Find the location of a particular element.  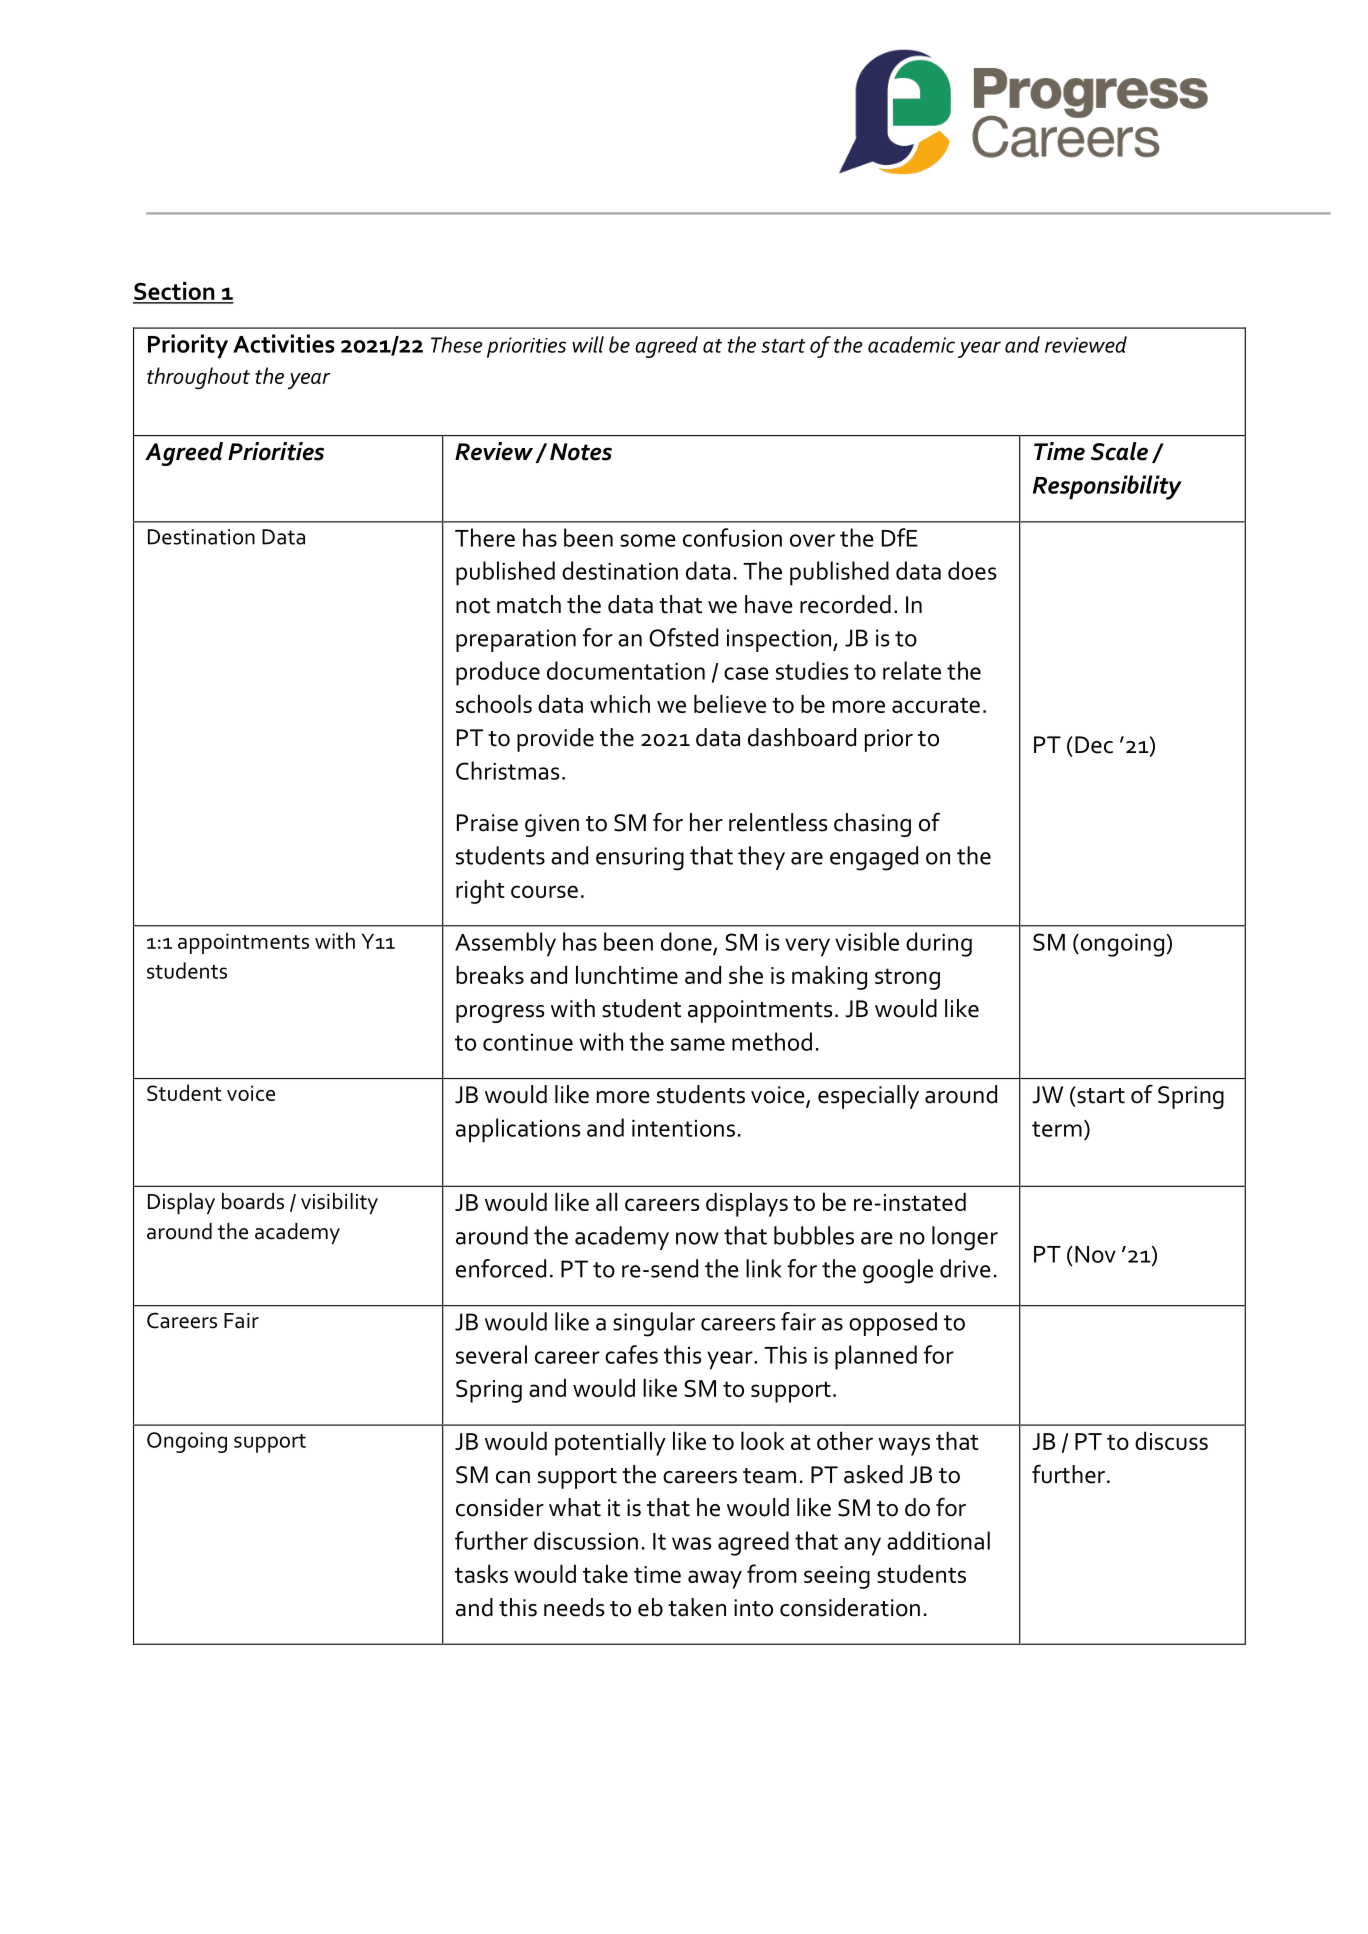

done is located at coordinates (687, 942).
